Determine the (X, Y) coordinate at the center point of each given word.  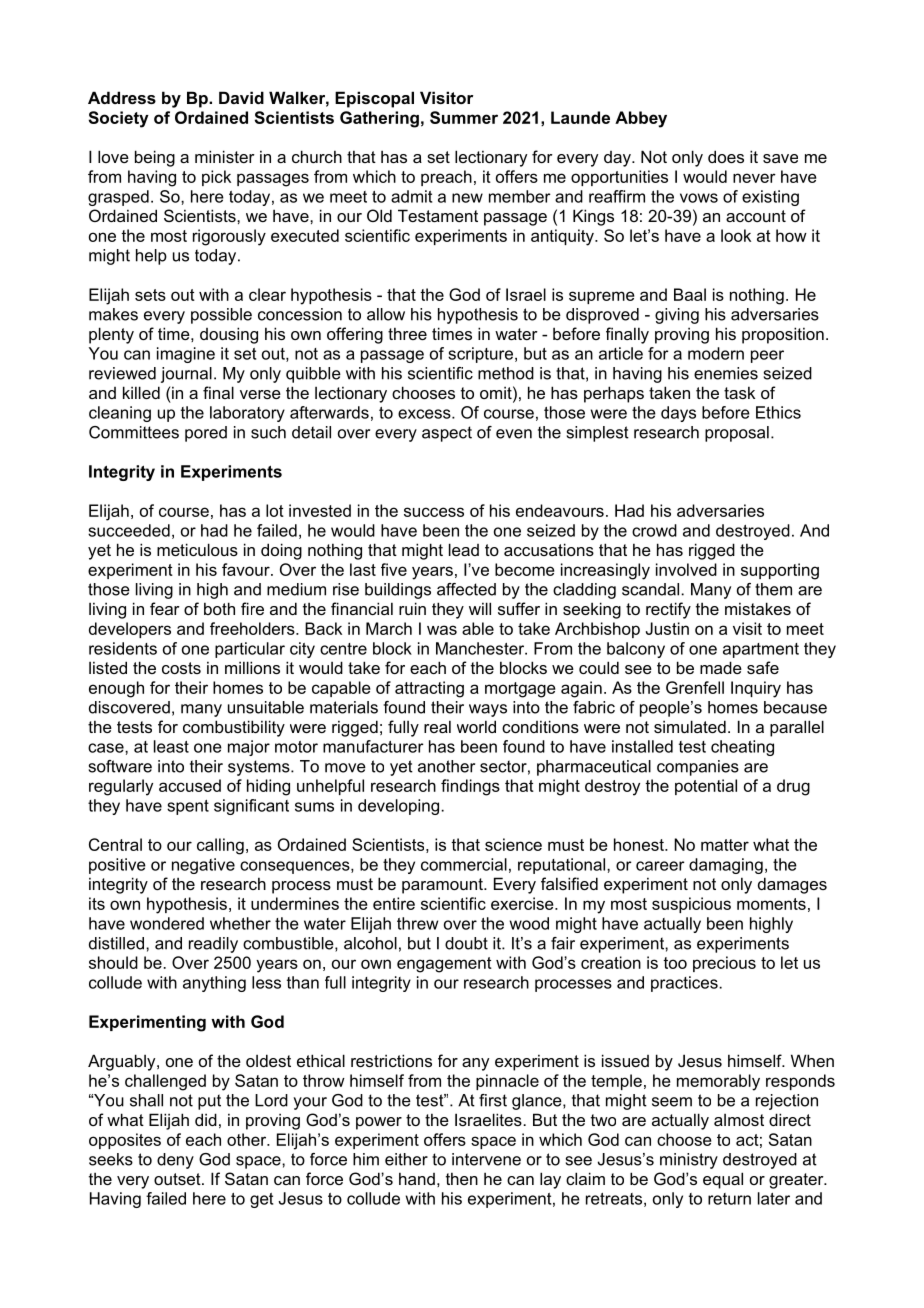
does (726, 156)
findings (470, 787)
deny (175, 1161)
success (434, 512)
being (155, 158)
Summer (464, 117)
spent (188, 807)
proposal (737, 434)
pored (206, 434)
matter (725, 845)
